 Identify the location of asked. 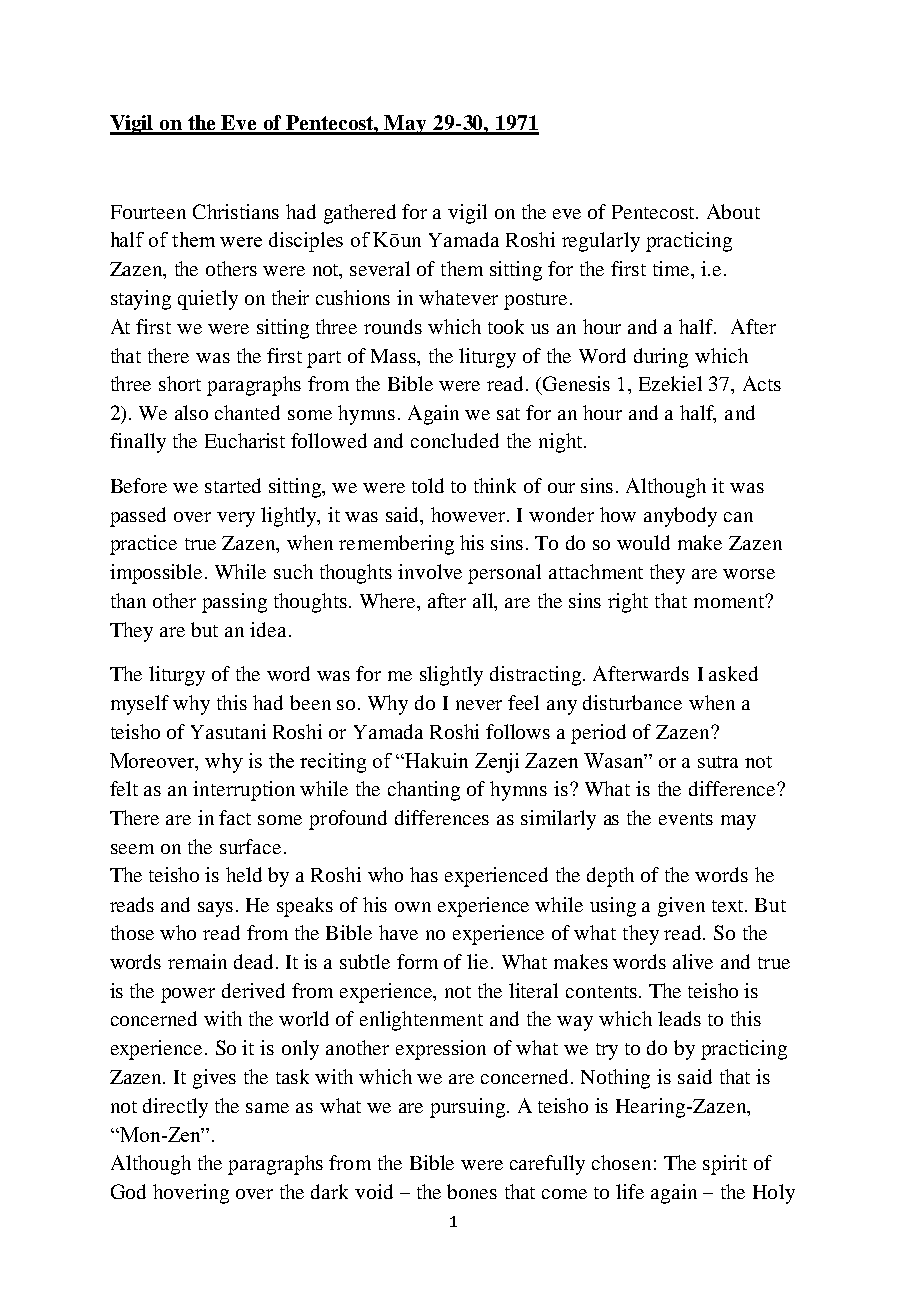
(733, 673).
